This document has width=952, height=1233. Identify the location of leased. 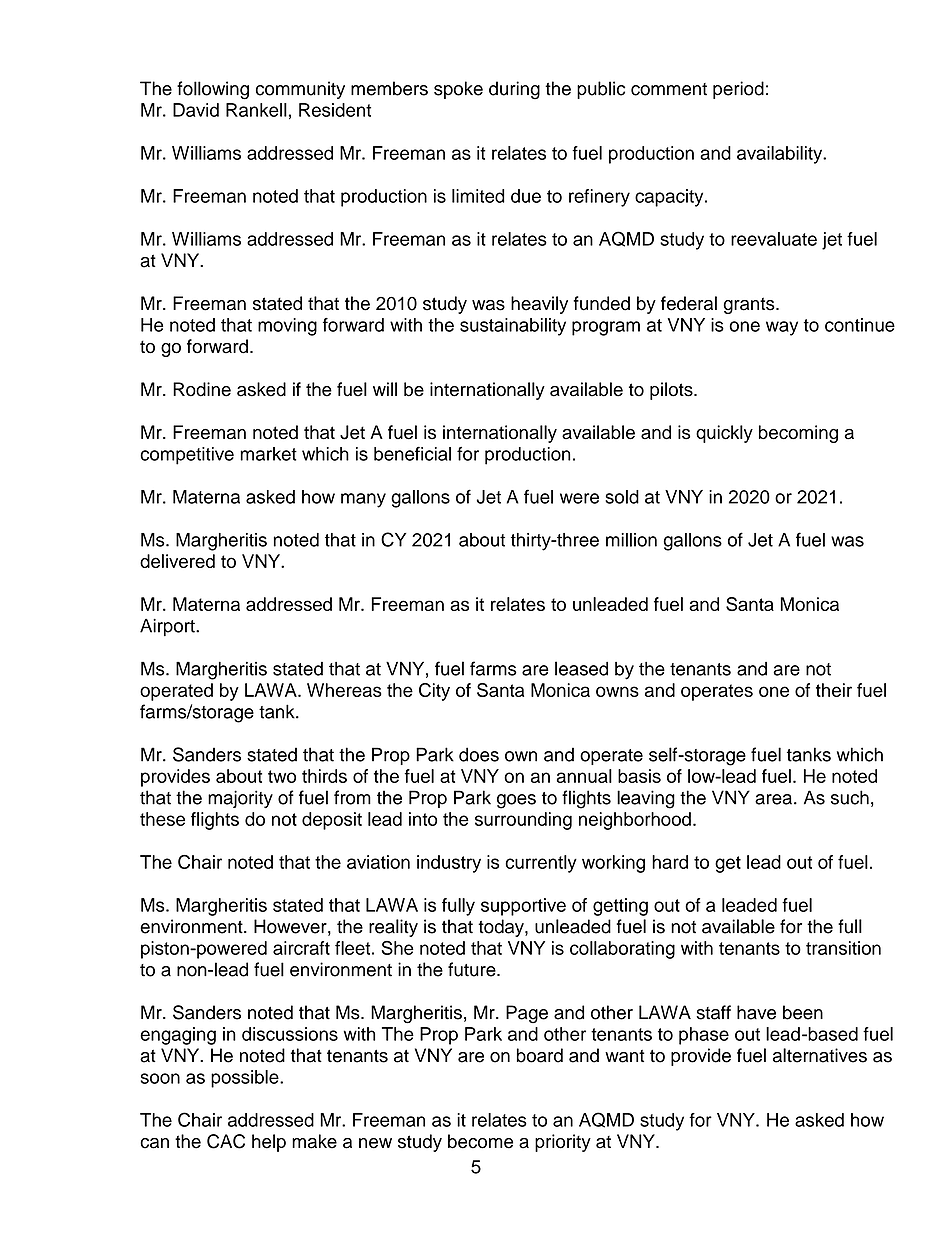
(581, 668).
